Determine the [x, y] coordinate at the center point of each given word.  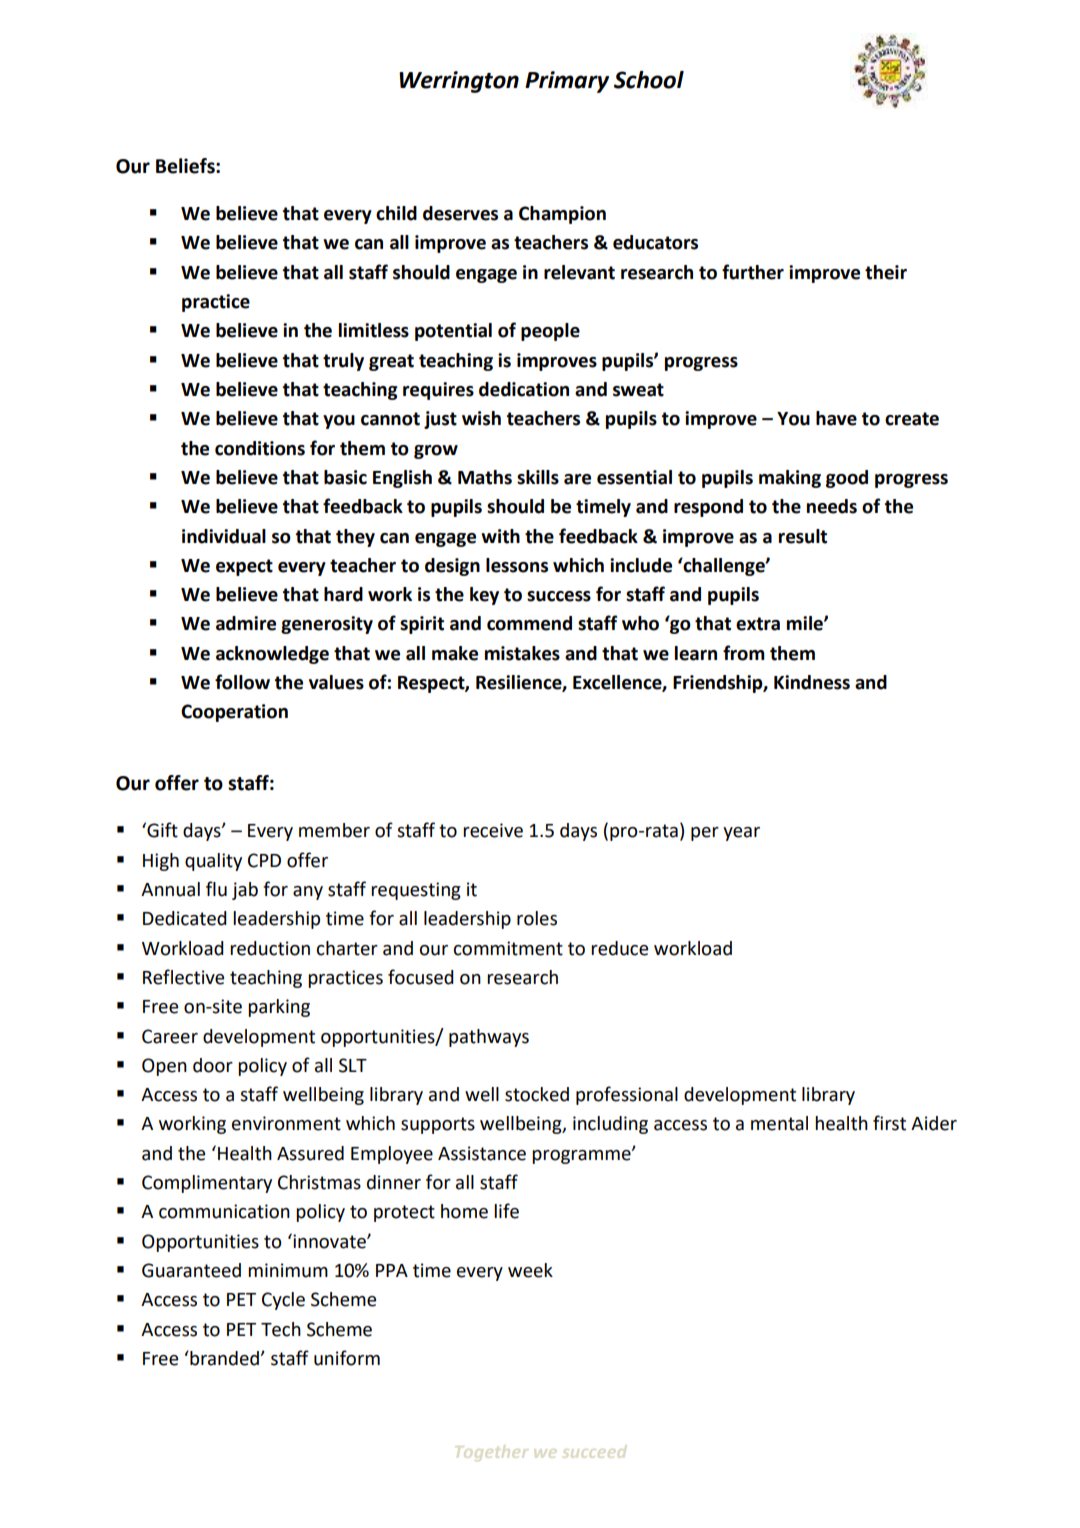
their [886, 272]
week [530, 1270]
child [396, 213]
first [889, 1123]
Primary [567, 82]
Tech [281, 1329]
